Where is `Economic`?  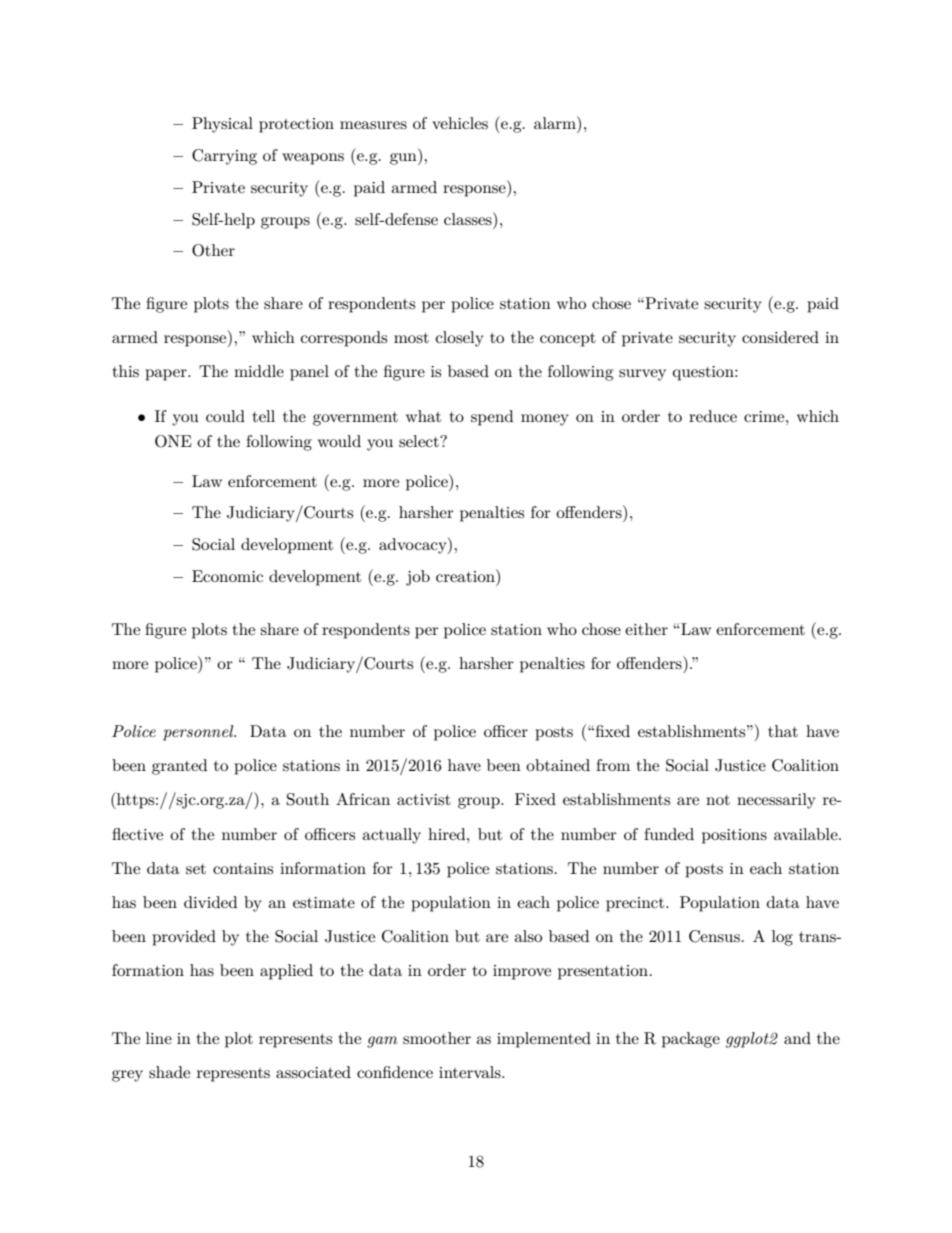
Economic is located at coordinates (227, 576).
